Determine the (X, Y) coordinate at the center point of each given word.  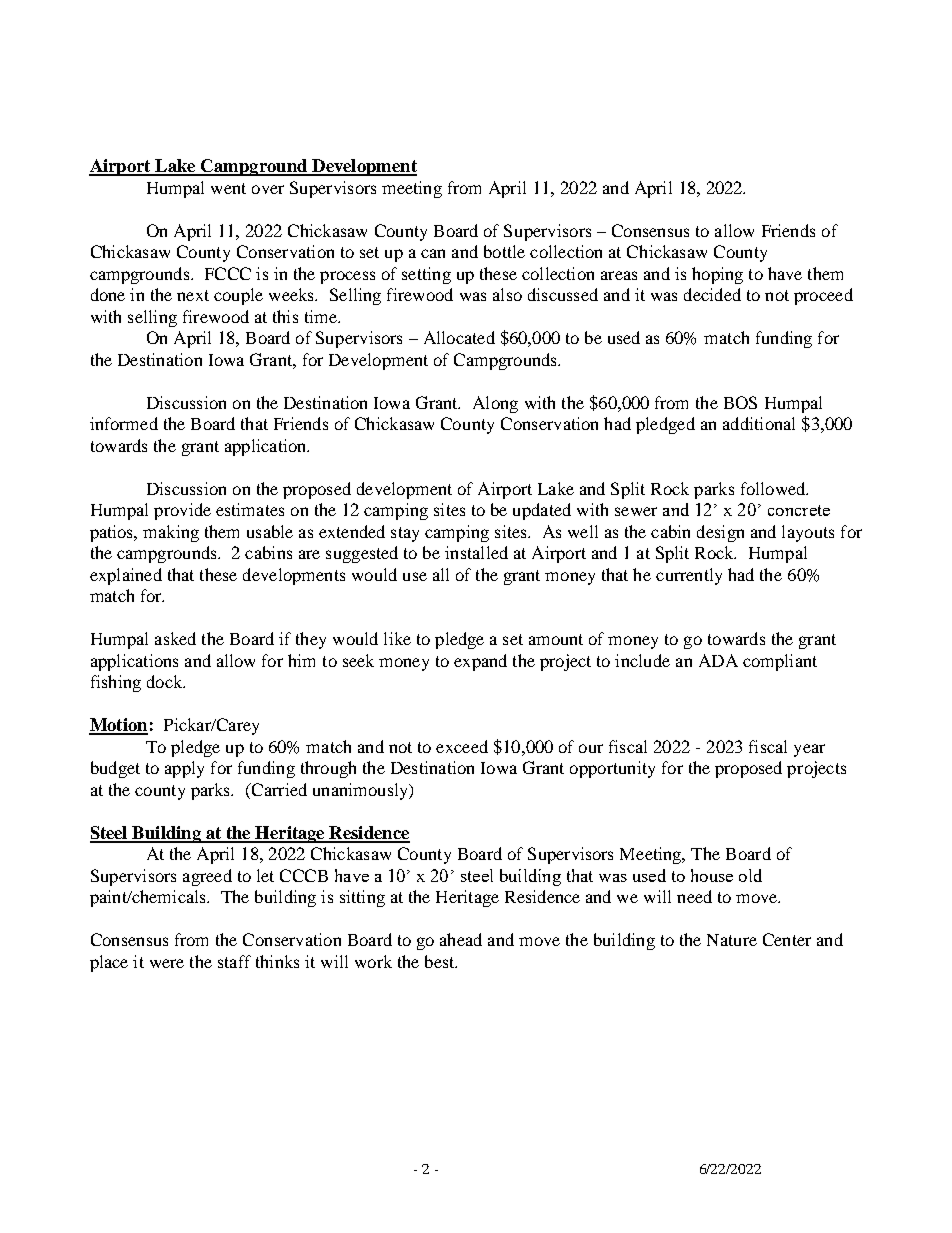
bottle (504, 251)
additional (759, 423)
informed (124, 423)
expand (480, 662)
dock (166, 681)
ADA (718, 660)
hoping (717, 275)
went (228, 188)
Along (495, 404)
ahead (461, 939)
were (167, 963)
